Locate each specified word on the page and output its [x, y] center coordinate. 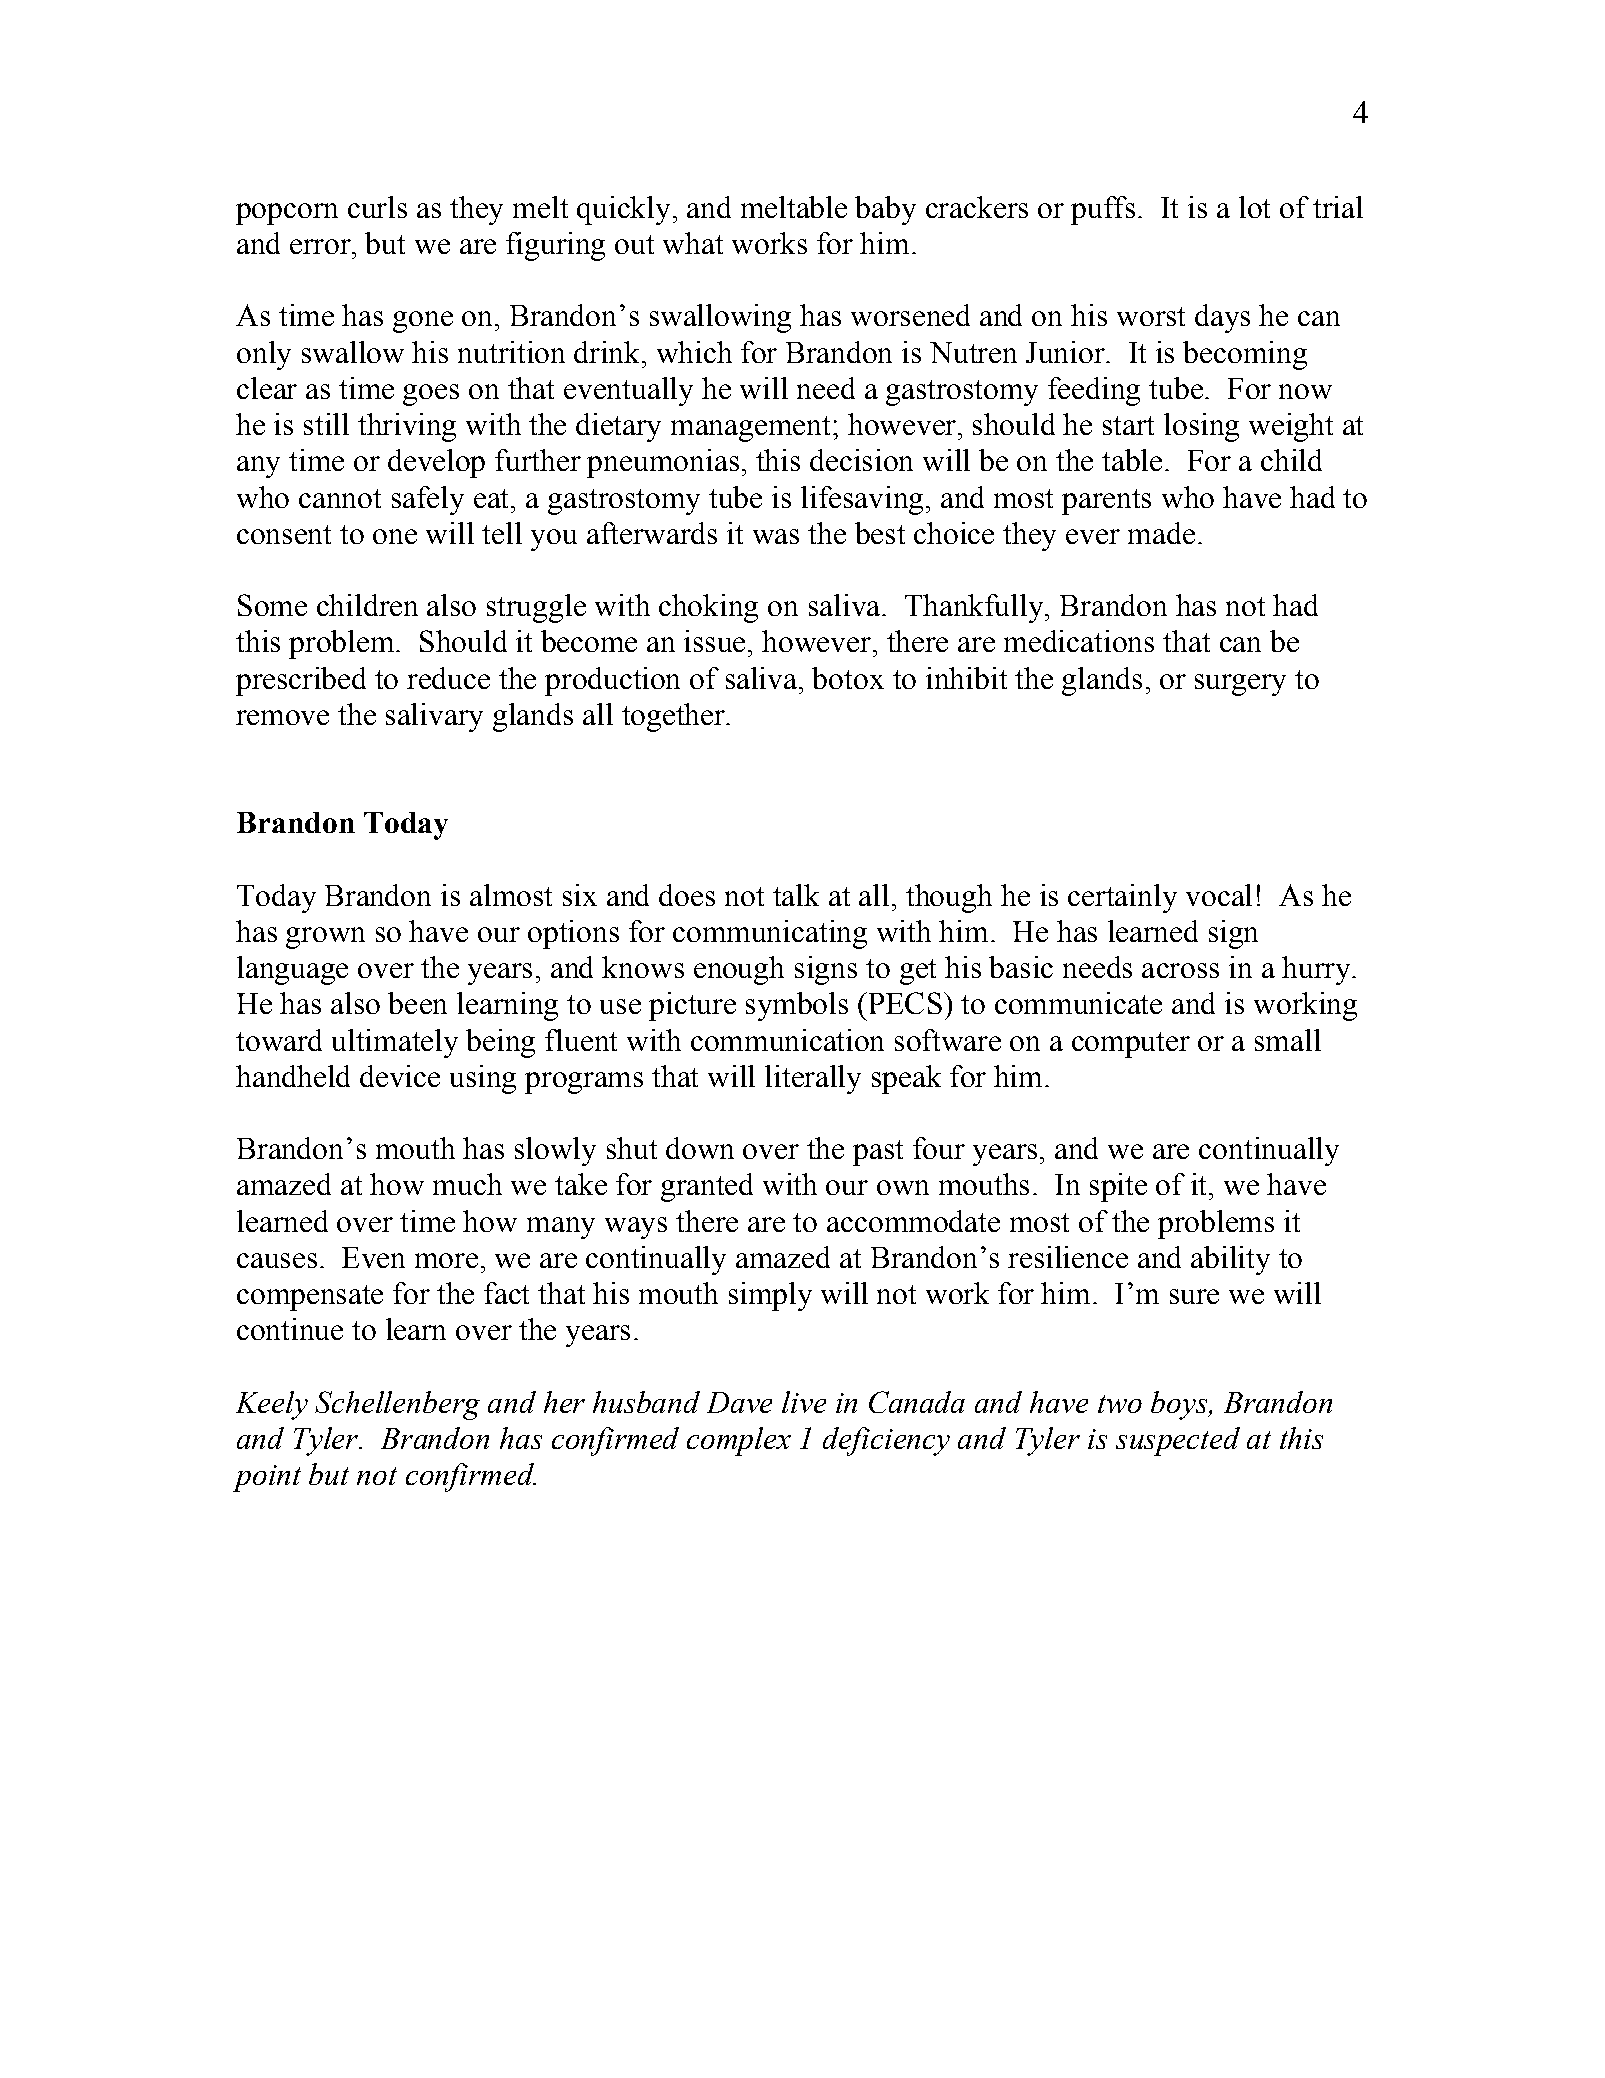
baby [885, 210]
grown [325, 938]
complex [739, 1441]
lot [1254, 207]
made [1161, 533]
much [467, 1184]
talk [796, 895]
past [878, 1153]
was [776, 536]
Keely [272, 1405]
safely [428, 500]
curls [377, 207]
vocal [1219, 895]
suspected [1178, 1441]
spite [1118, 1187]
